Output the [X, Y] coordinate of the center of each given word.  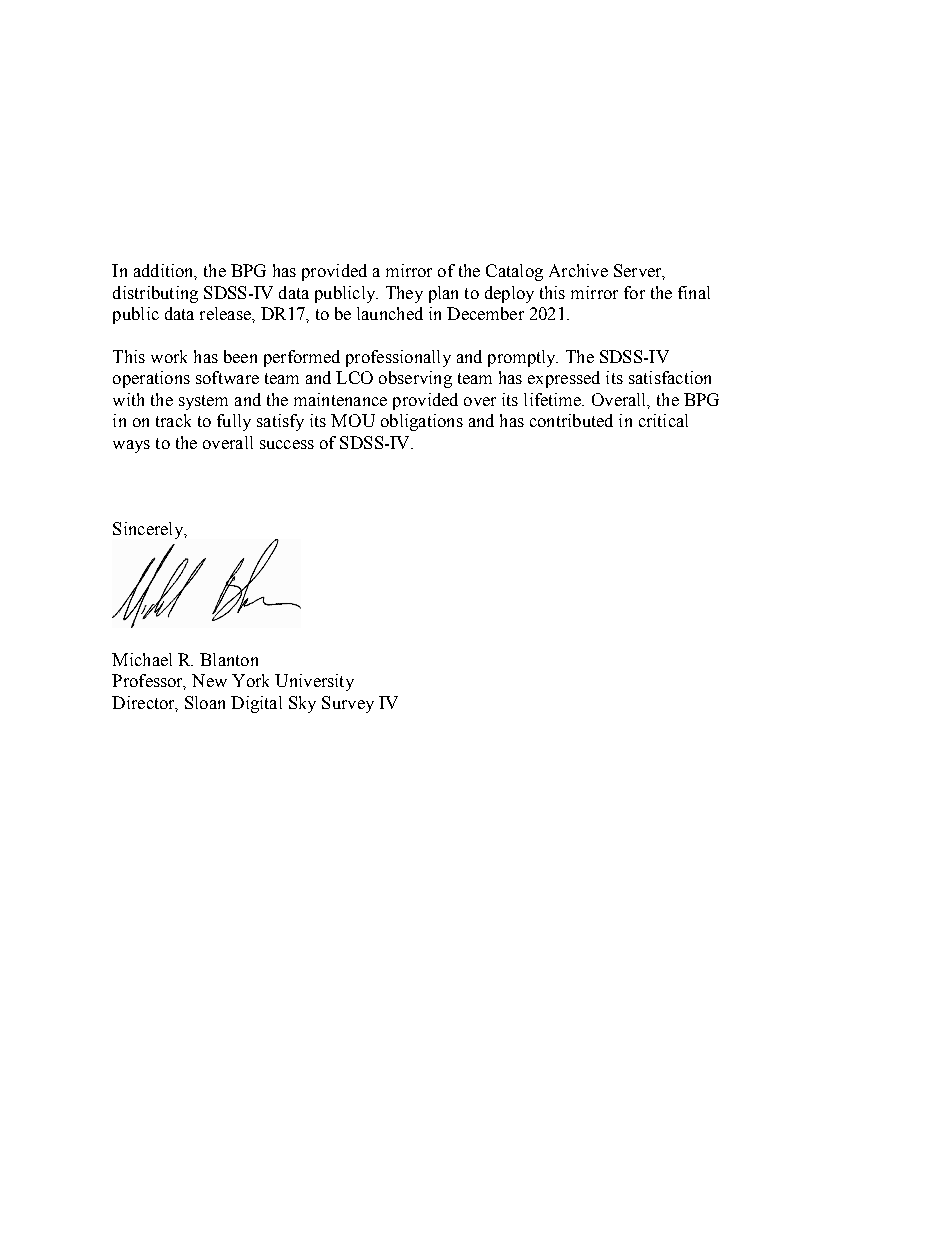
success [287, 444]
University [314, 682]
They [404, 294]
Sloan [205, 702]
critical [663, 420]
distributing [155, 294]
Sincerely [149, 530]
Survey [348, 704]
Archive [578, 270]
